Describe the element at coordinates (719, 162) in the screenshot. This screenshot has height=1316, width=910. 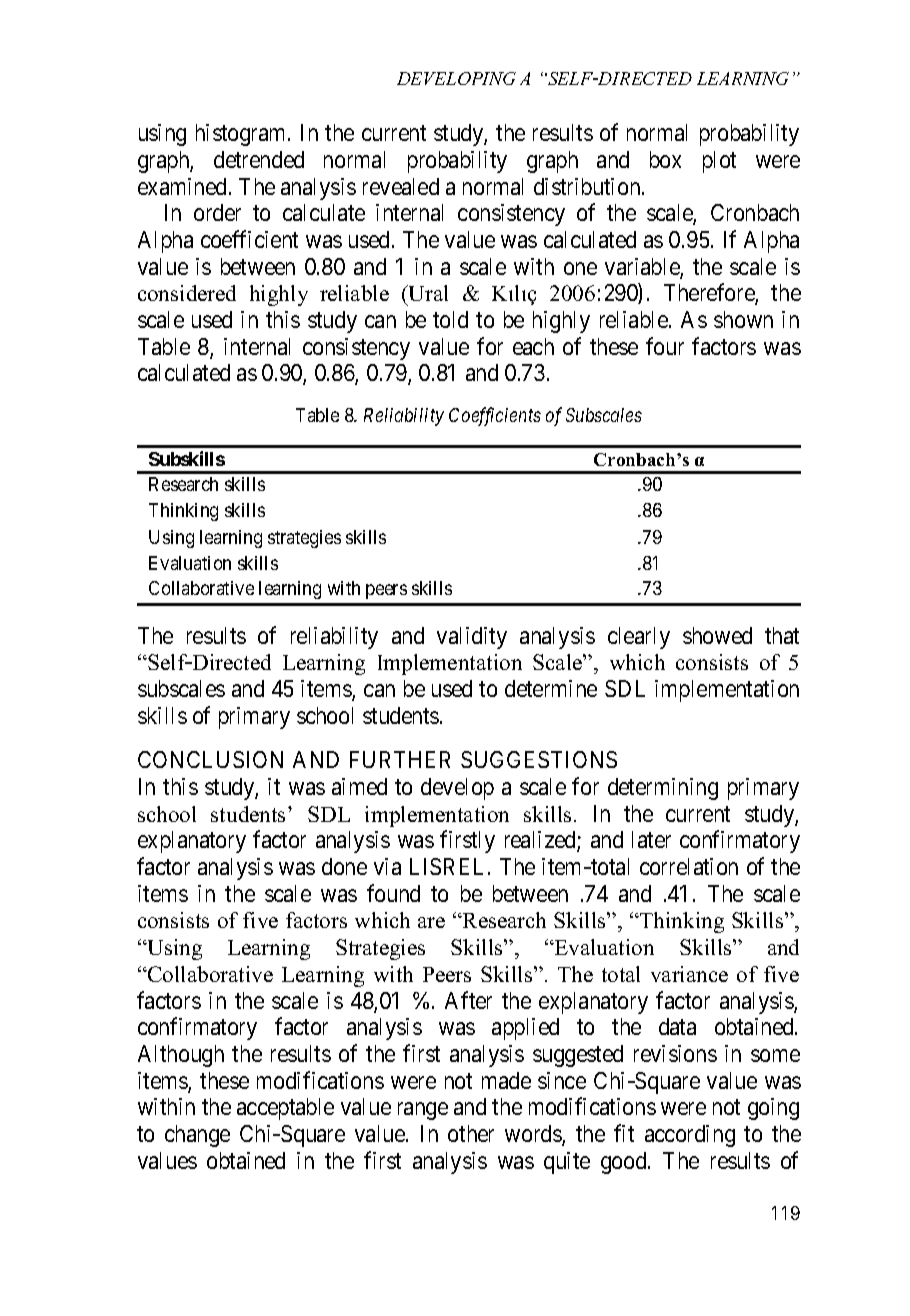
I see `plot` at that location.
